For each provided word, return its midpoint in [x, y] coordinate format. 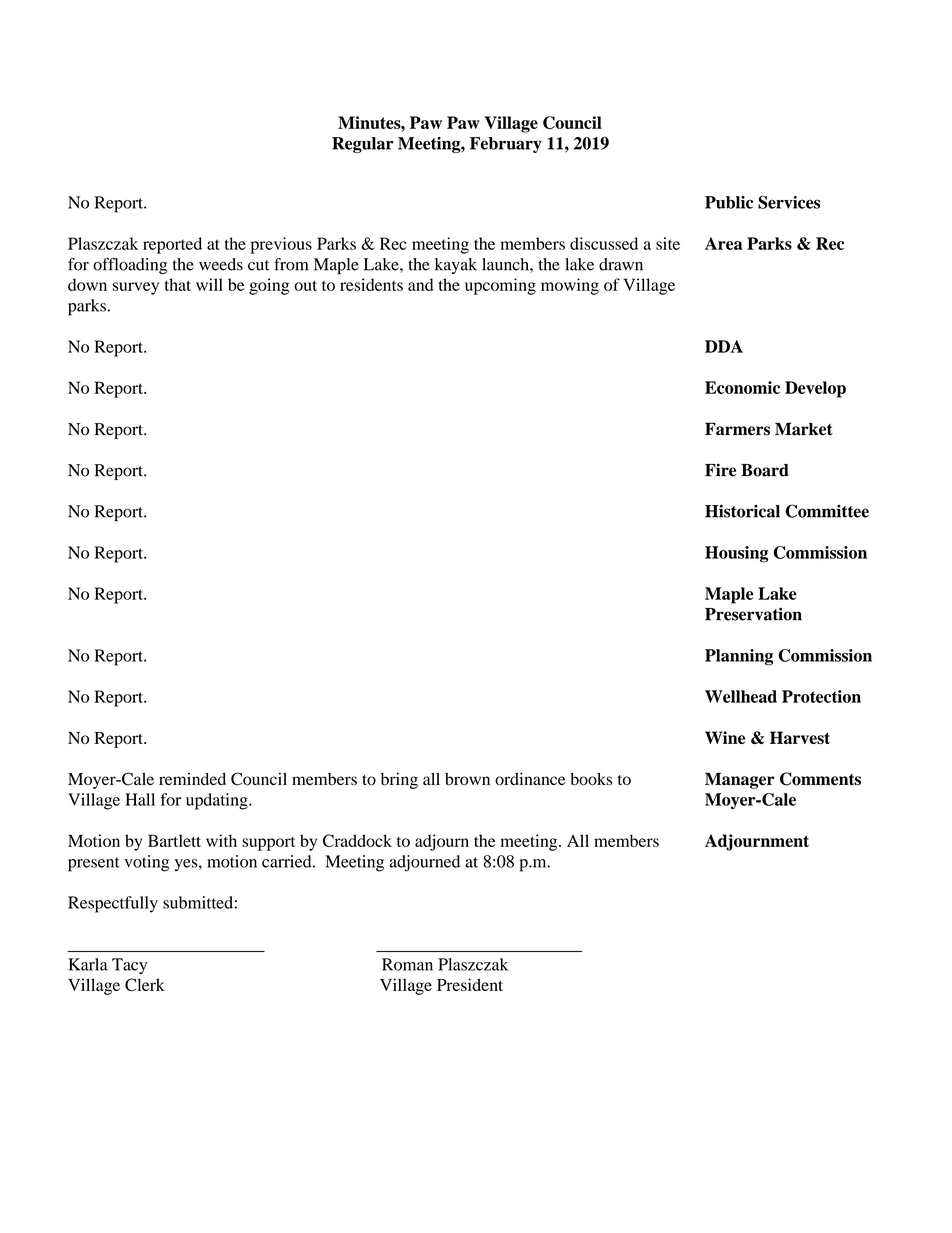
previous [281, 245]
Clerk [145, 985]
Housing [736, 554]
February [506, 145]
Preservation [753, 614]
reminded [192, 779]
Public [729, 202]
